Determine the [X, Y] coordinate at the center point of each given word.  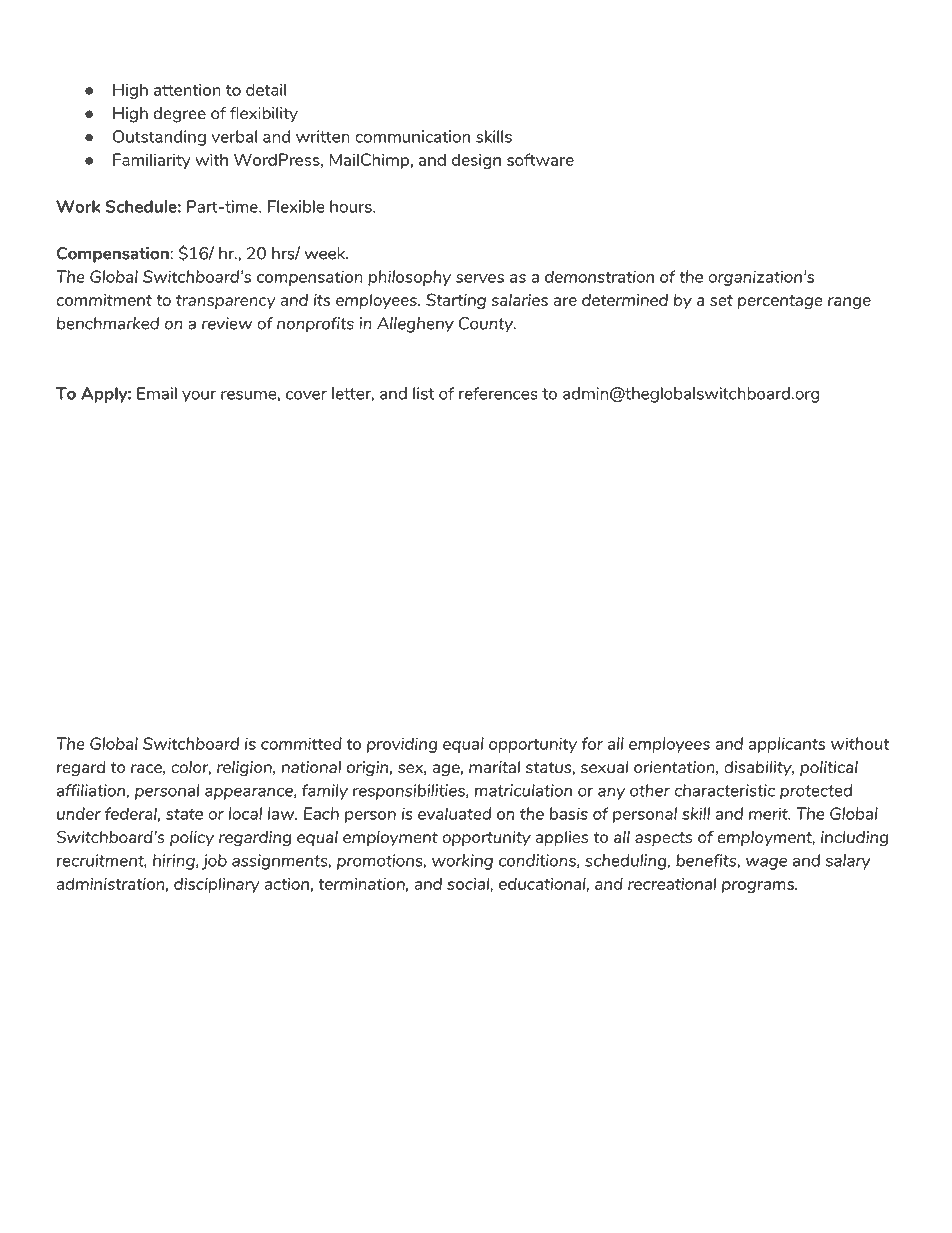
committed [301, 743]
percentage [780, 302]
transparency [226, 302]
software [540, 159]
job [214, 862]
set [721, 300]
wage [766, 863]
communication [412, 136]
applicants [787, 745]
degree [180, 115]
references [498, 393]
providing [402, 745]
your [199, 396]
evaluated [454, 813]
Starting [456, 301]
